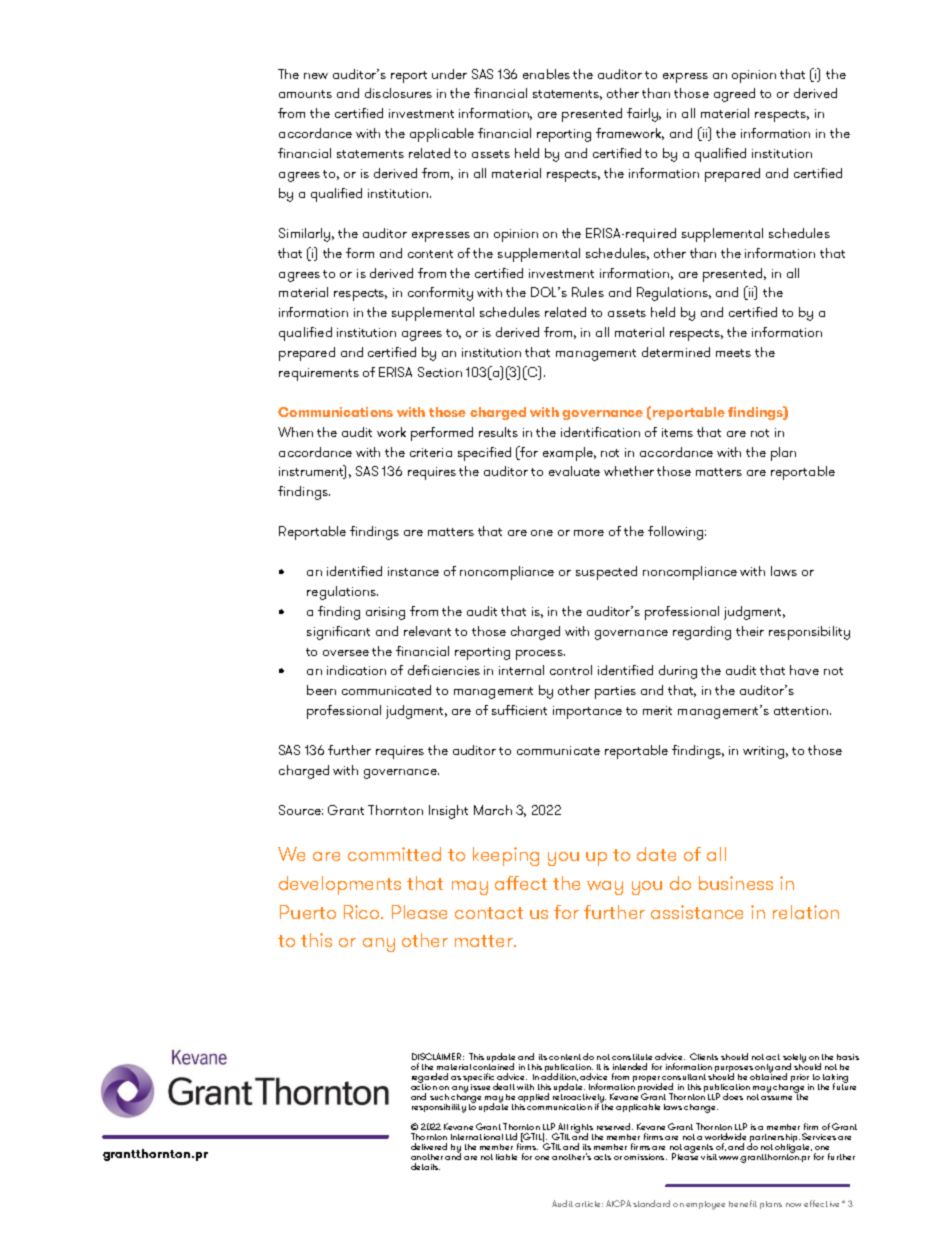 The image size is (952, 1233). What do you see at coordinates (733, 353) in the screenshot?
I see `meets` at bounding box center [733, 353].
